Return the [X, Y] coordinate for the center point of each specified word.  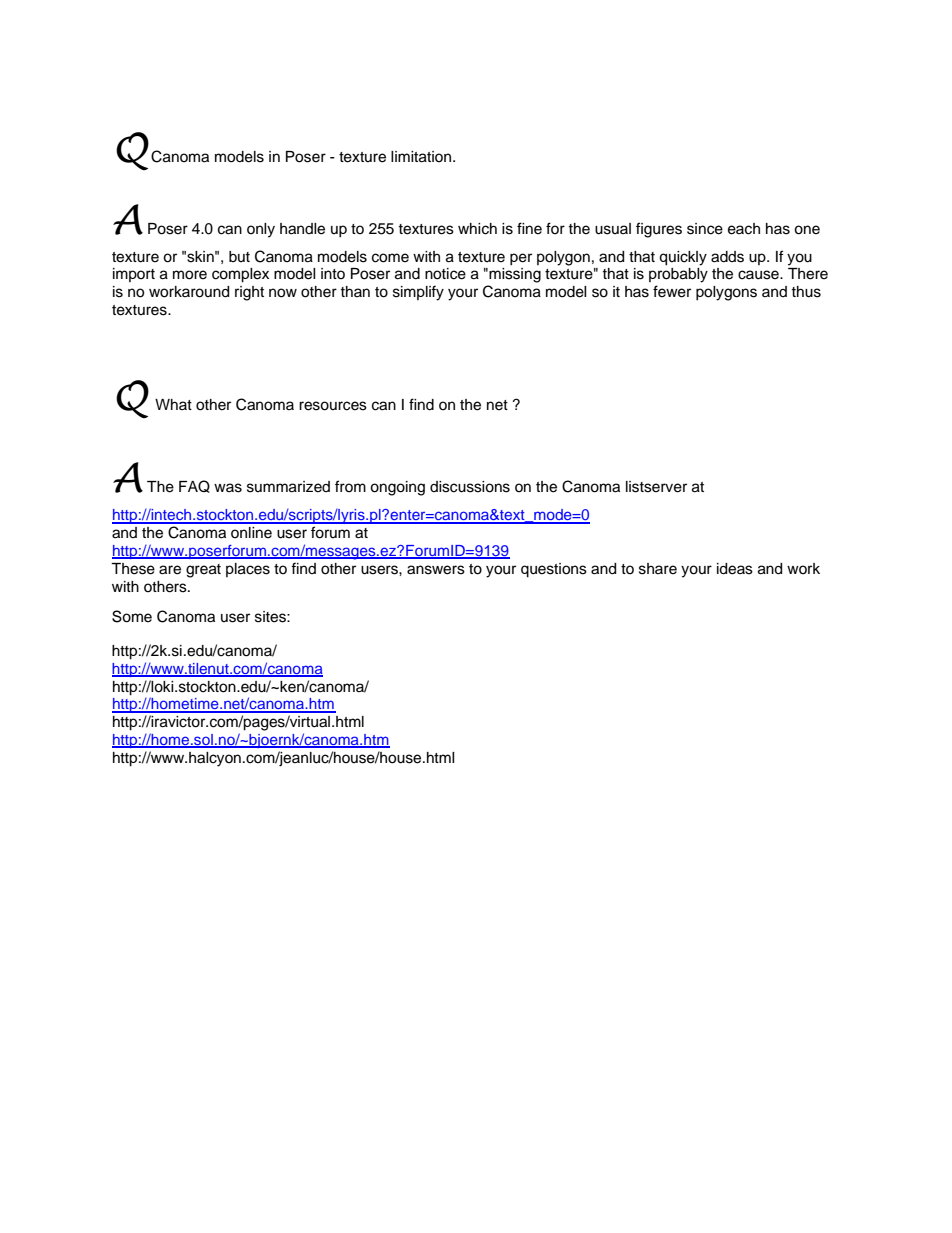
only [261, 230]
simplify [418, 293]
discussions [470, 487]
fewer [672, 291]
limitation [422, 157]
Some [132, 616]
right [249, 293]
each [744, 229]
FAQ [194, 486]
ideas [735, 569]
